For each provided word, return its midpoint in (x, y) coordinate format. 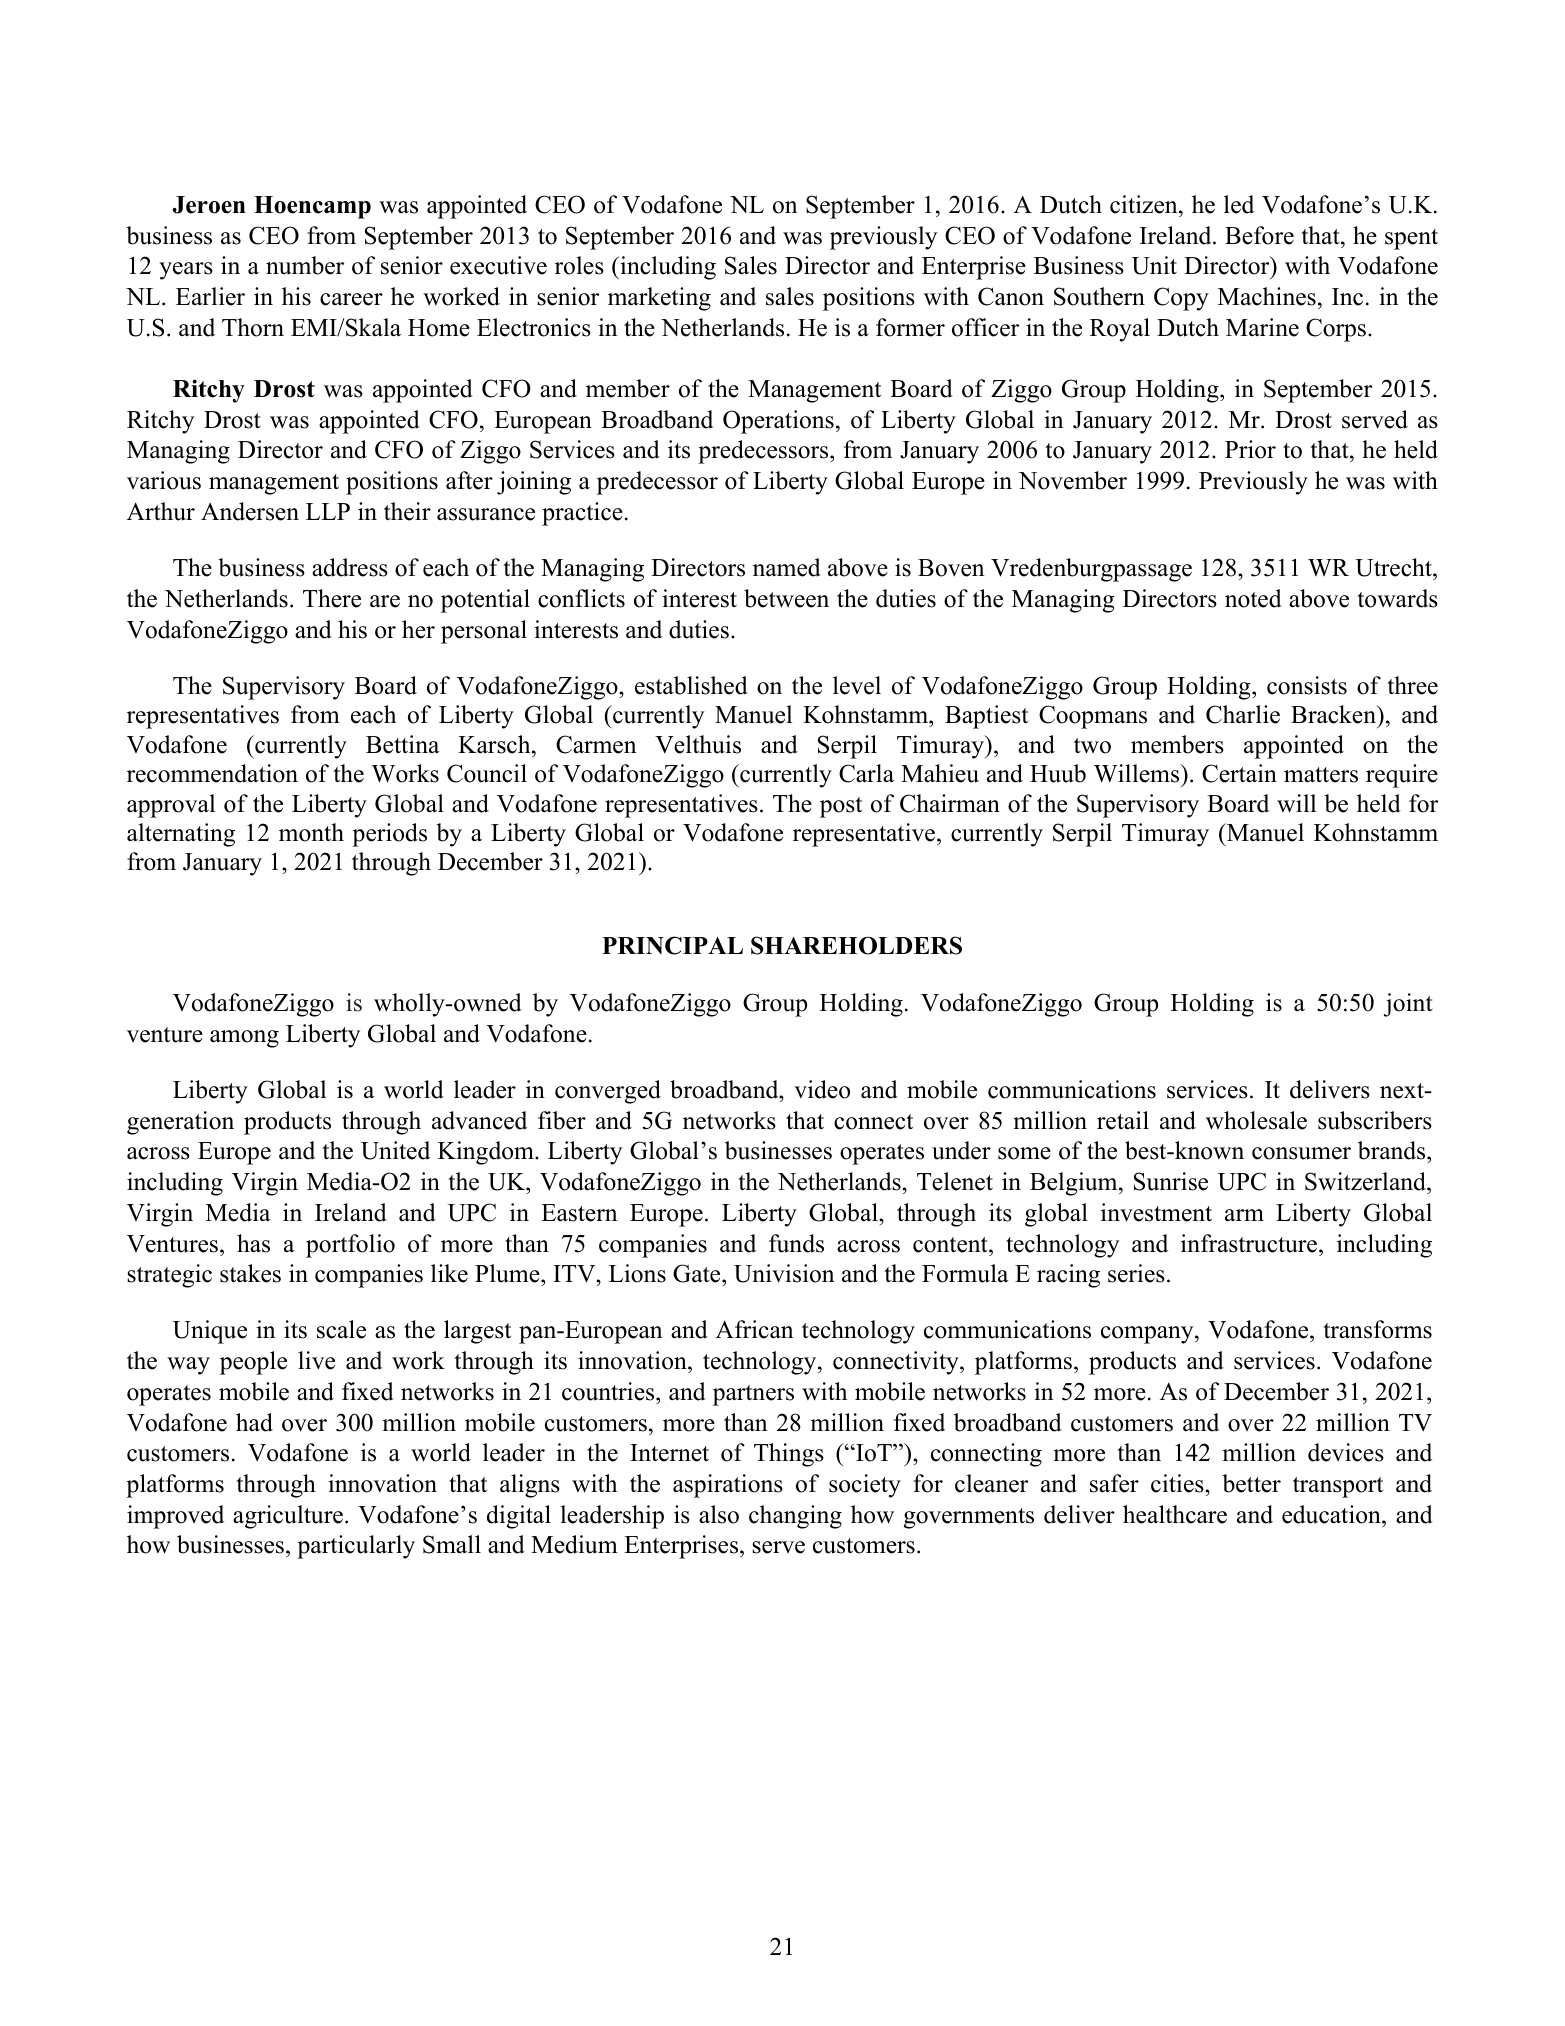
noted (1253, 598)
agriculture (288, 1517)
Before (1259, 235)
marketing (659, 299)
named (787, 567)
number (305, 265)
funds (796, 1243)
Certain (1239, 773)
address (350, 567)
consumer (1301, 1153)
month (311, 832)
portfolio (350, 1246)
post (841, 807)
